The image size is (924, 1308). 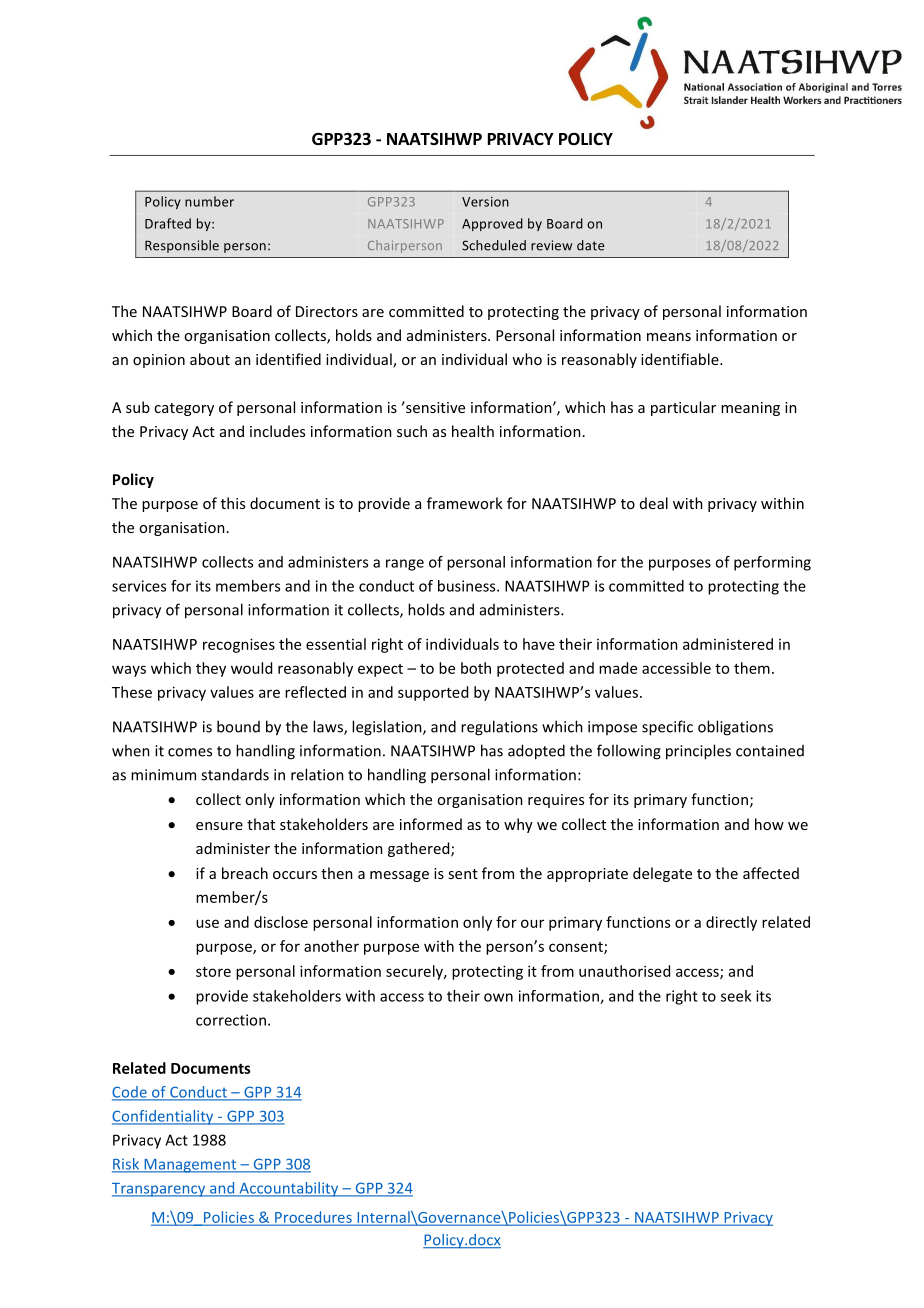 What do you see at coordinates (492, 224) in the document?
I see `Approved` at bounding box center [492, 224].
